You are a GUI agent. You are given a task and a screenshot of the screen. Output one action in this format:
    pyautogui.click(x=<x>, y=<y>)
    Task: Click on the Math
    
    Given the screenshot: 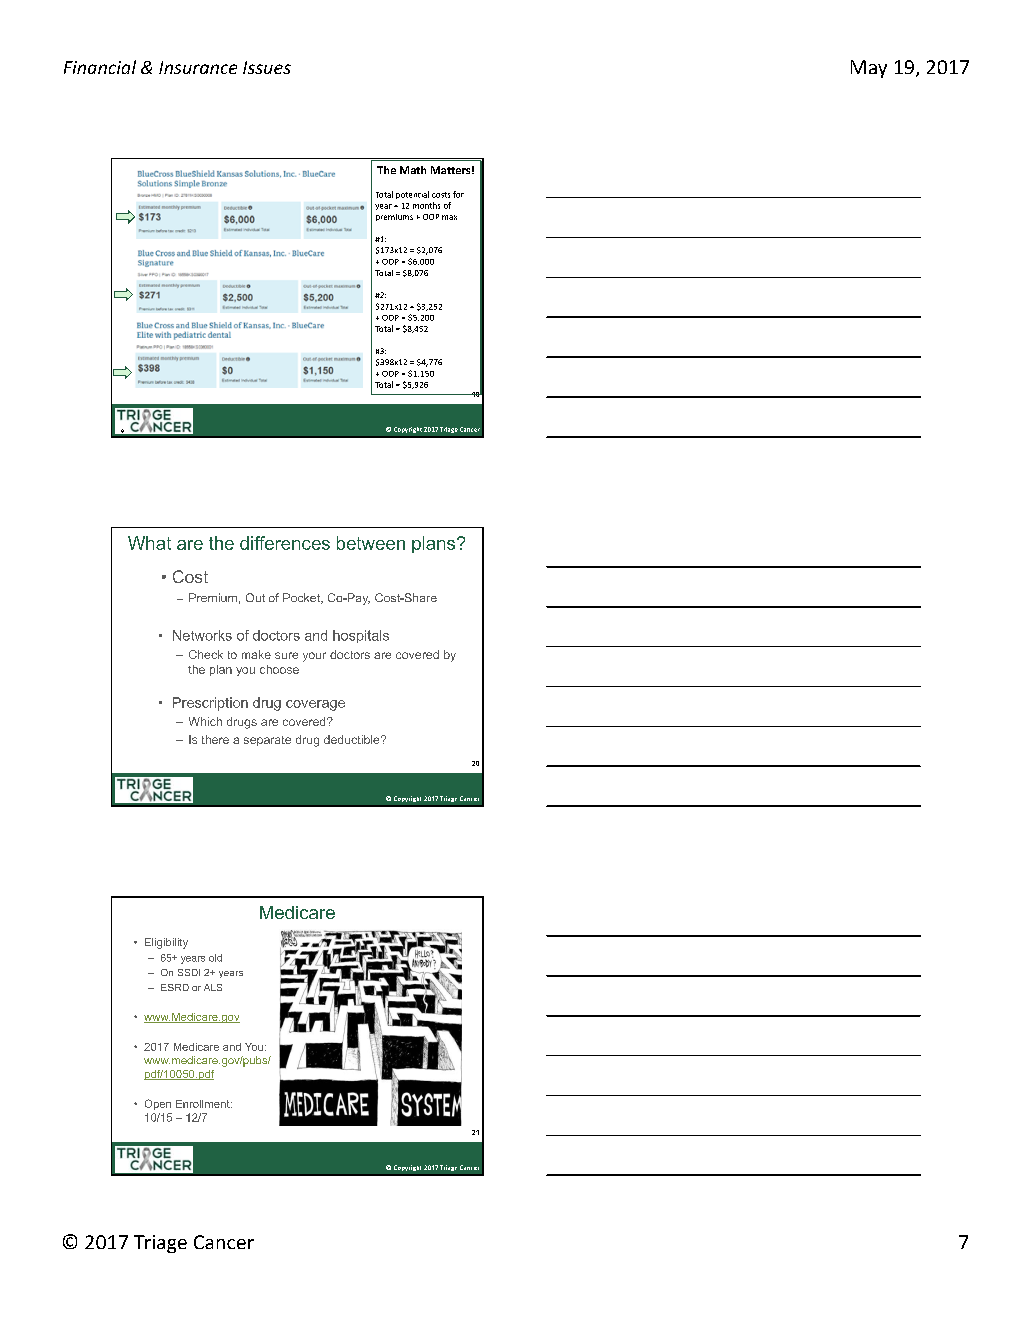 What is the action you would take?
    pyautogui.click(x=413, y=170)
